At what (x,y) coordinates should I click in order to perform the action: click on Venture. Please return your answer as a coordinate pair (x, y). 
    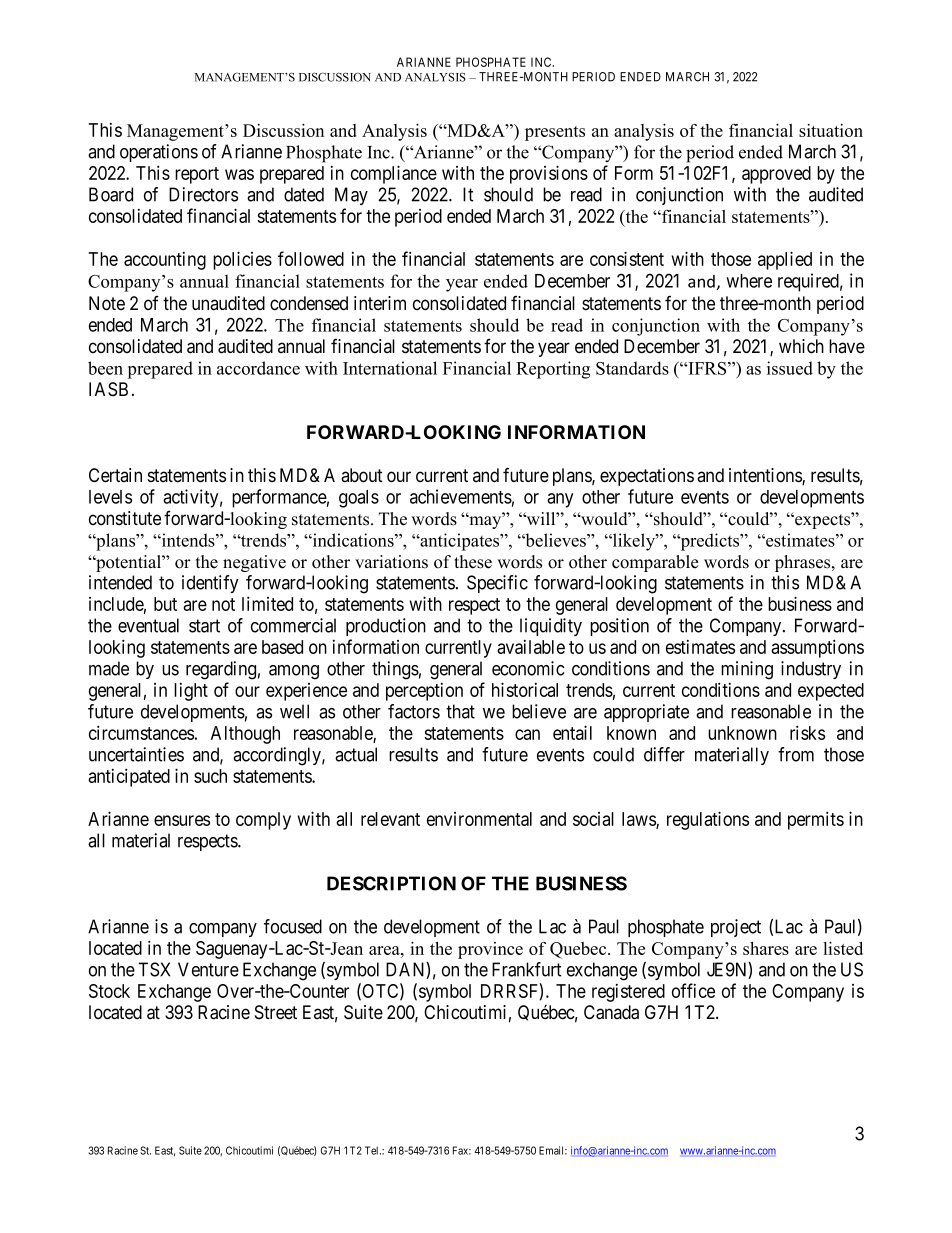
    Looking at the image, I should click on (208, 969).
